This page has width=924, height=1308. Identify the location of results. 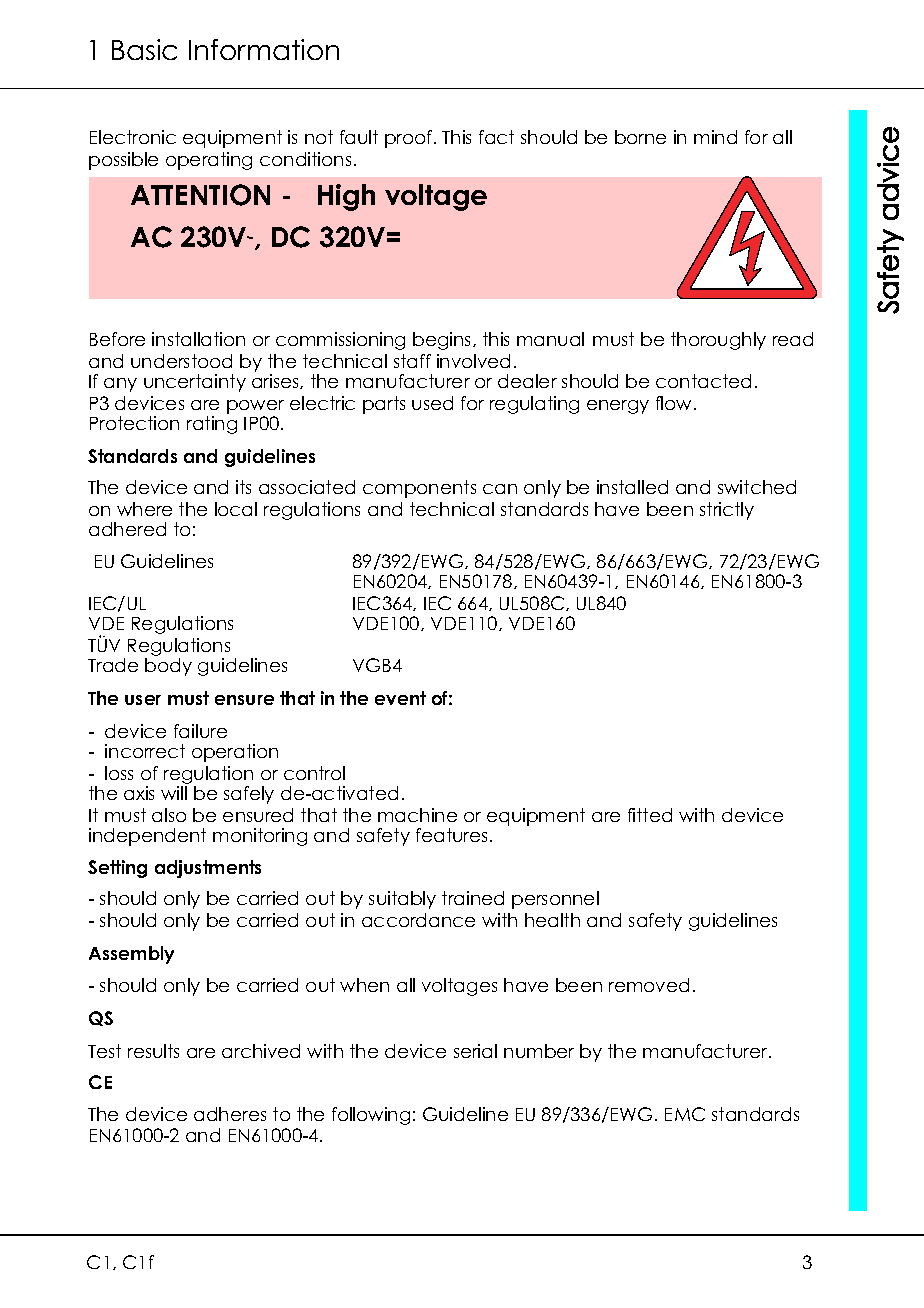
(153, 1051).
